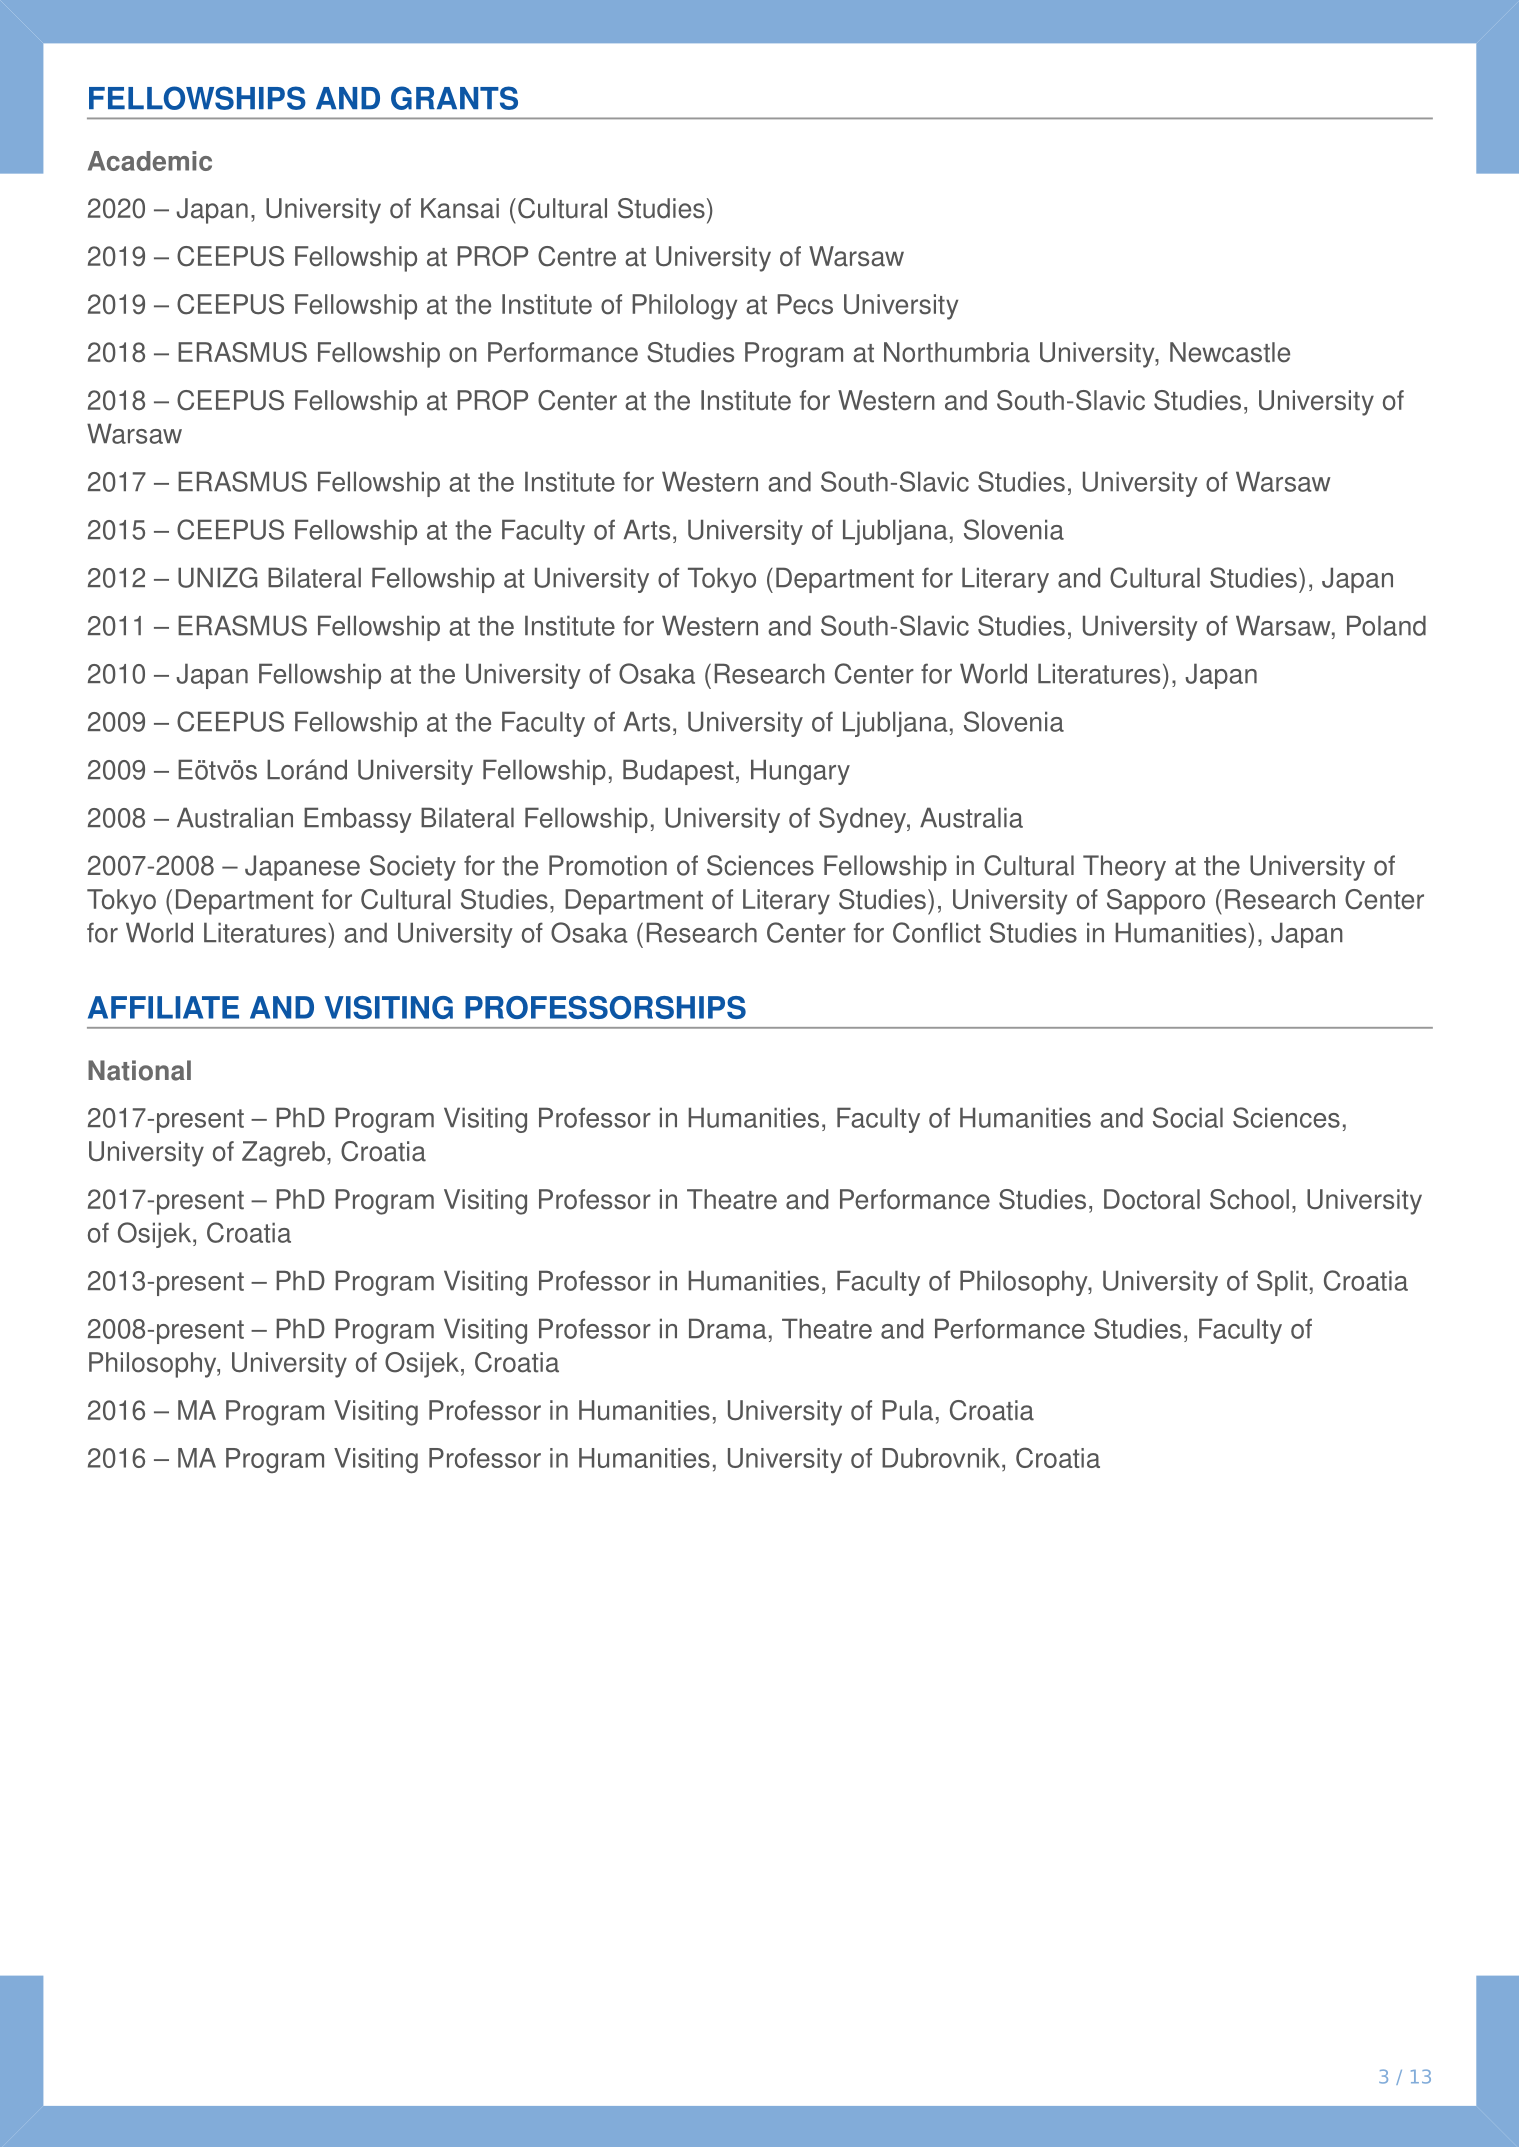 This screenshot has height=2147, width=1519. I want to click on Social, so click(1188, 1117).
